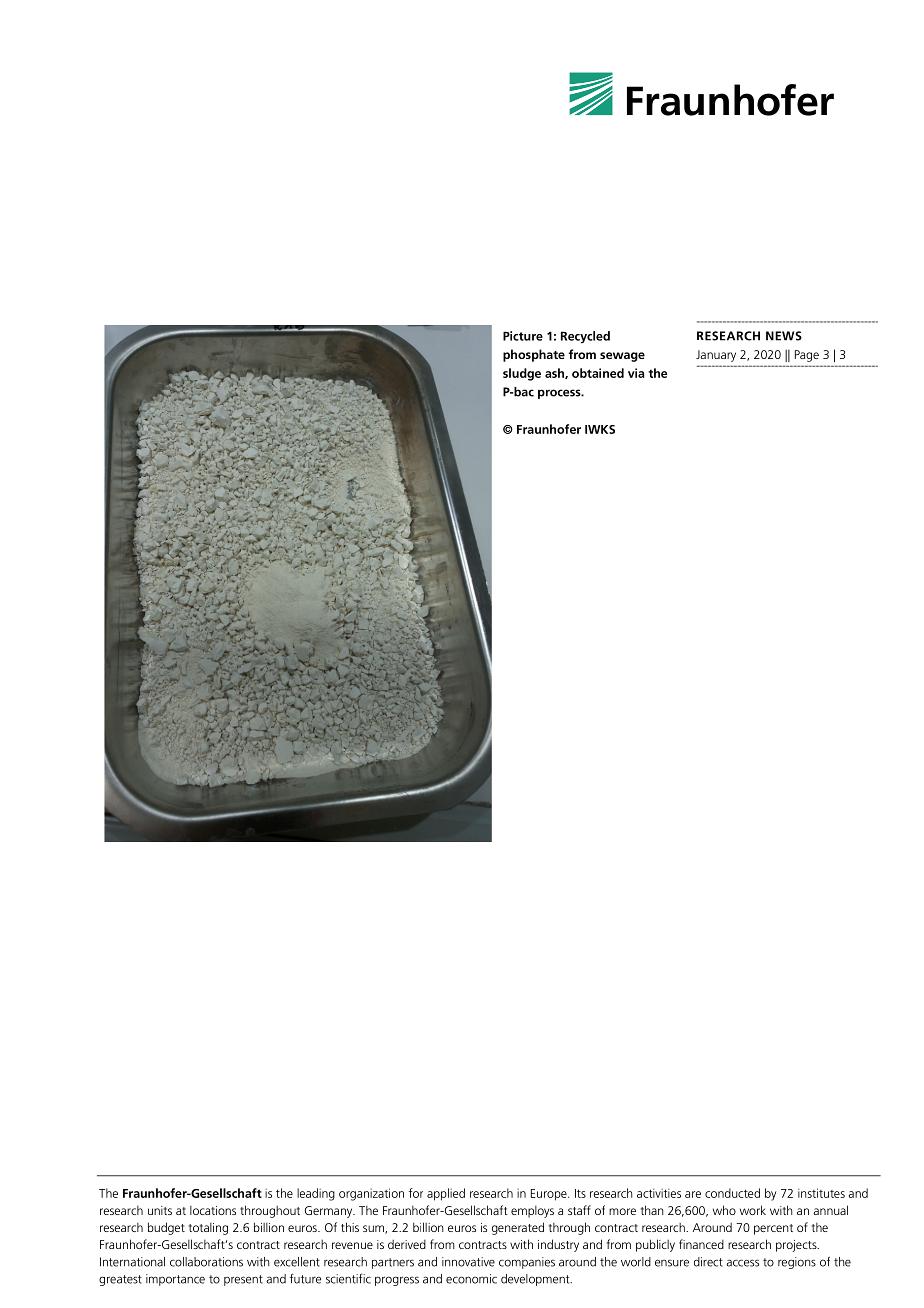 The height and width of the screenshot is (1308, 924). What do you see at coordinates (716, 356) in the screenshot?
I see `January` at bounding box center [716, 356].
